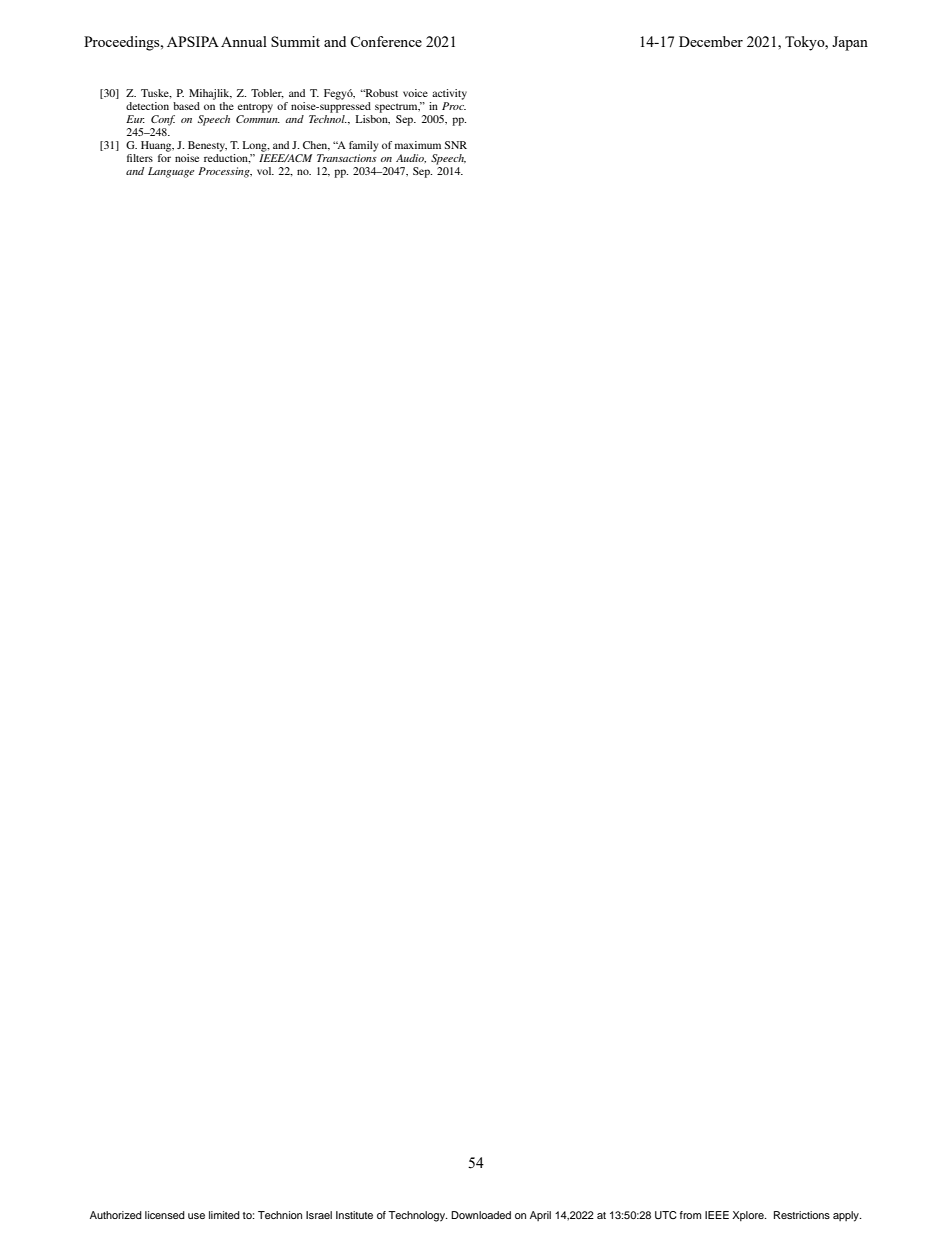 Image resolution: width=952 pixels, height=1233 pixels. Describe the element at coordinates (481, 1215) in the document. I see `Downloaded` at that location.
